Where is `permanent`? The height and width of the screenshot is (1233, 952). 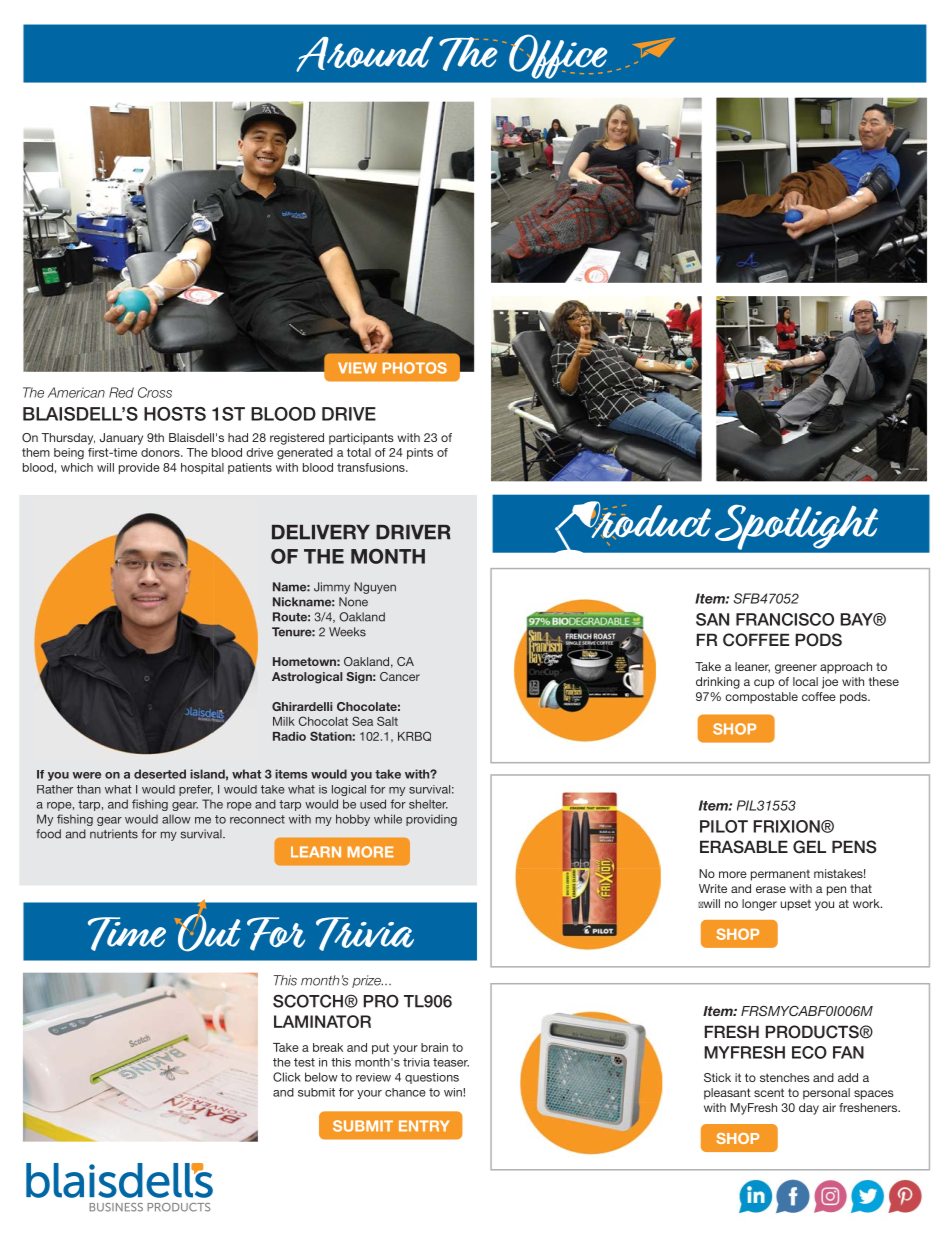
permanent is located at coordinates (780, 875).
